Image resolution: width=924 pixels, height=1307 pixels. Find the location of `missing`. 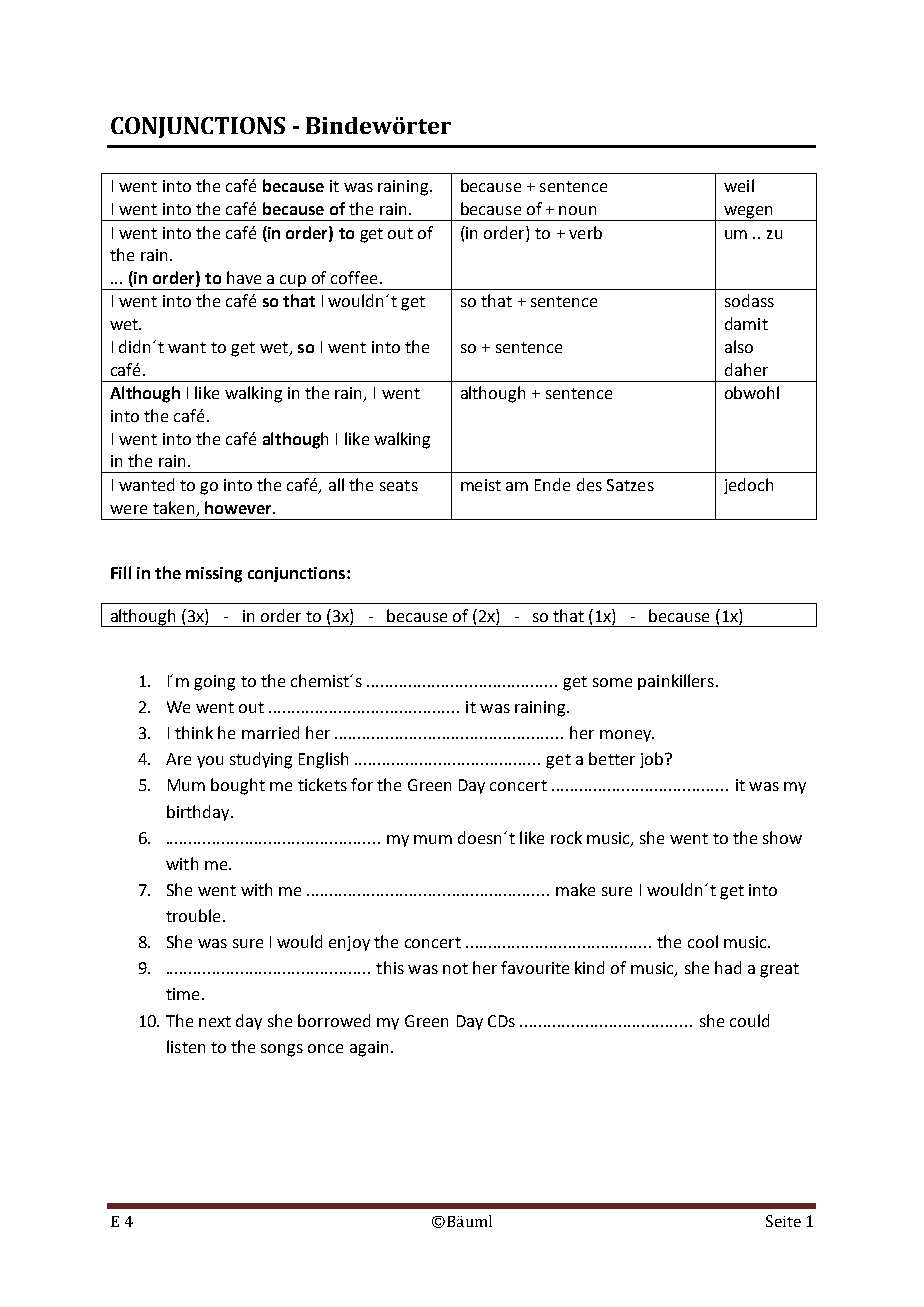

missing is located at coordinates (214, 575).
